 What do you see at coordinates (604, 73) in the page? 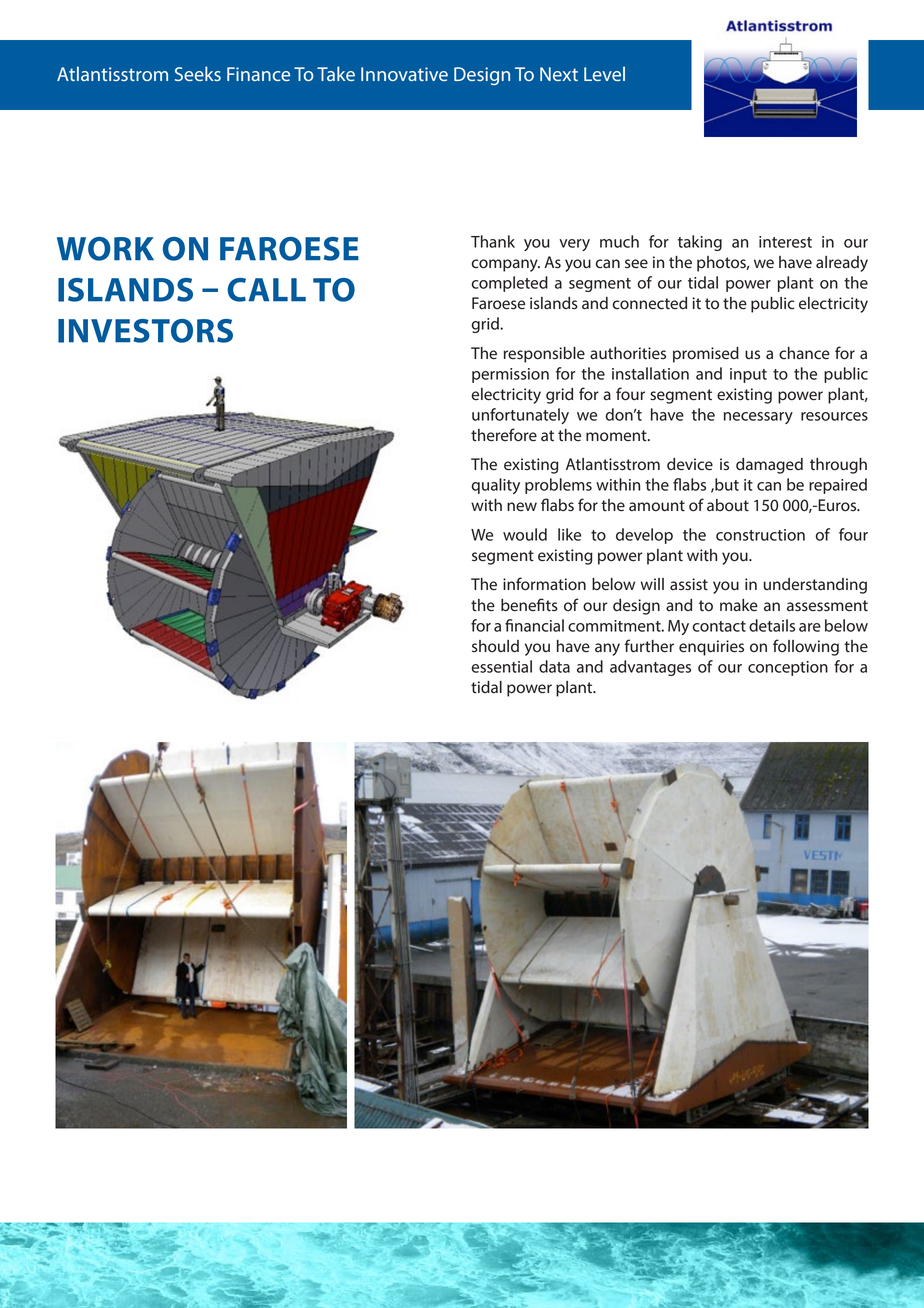
I see `Level` at bounding box center [604, 73].
